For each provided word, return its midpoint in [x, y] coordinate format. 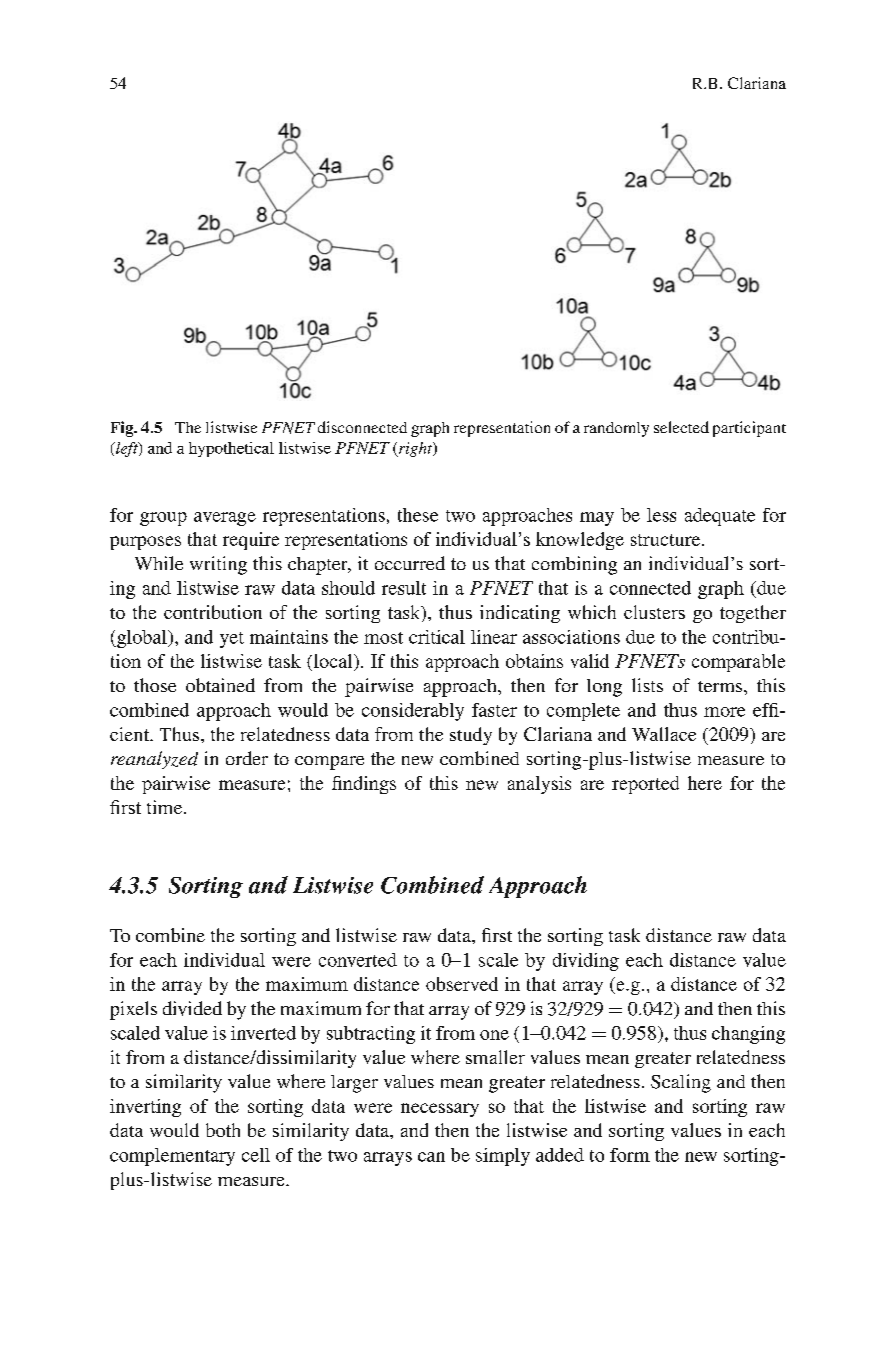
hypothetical [231, 449]
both [223, 1130]
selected [681, 427]
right [416, 449]
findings [364, 785]
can [431, 1157]
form [630, 1155]
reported [645, 785]
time [166, 807]
